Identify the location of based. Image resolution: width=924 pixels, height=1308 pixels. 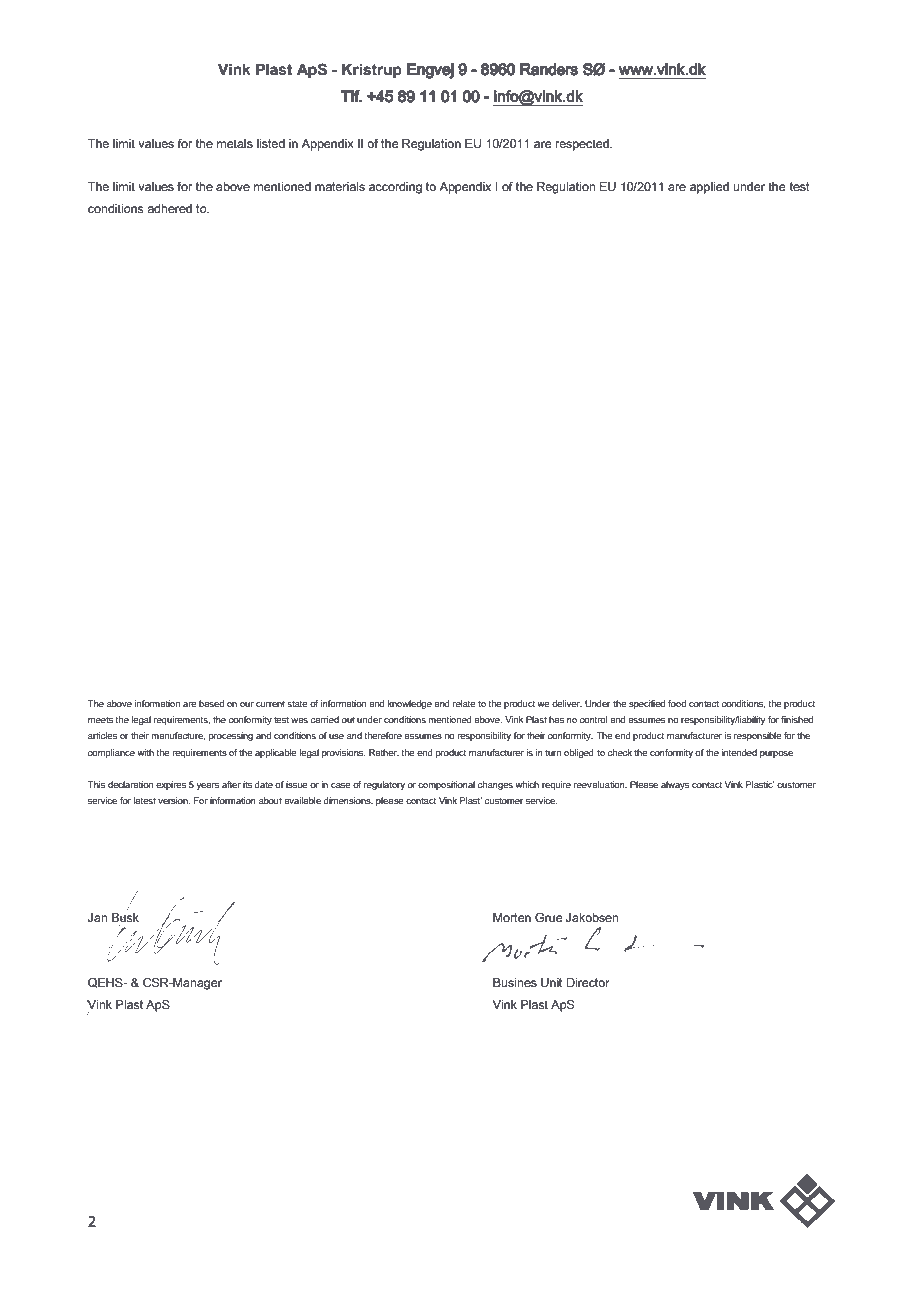
(211, 703).
